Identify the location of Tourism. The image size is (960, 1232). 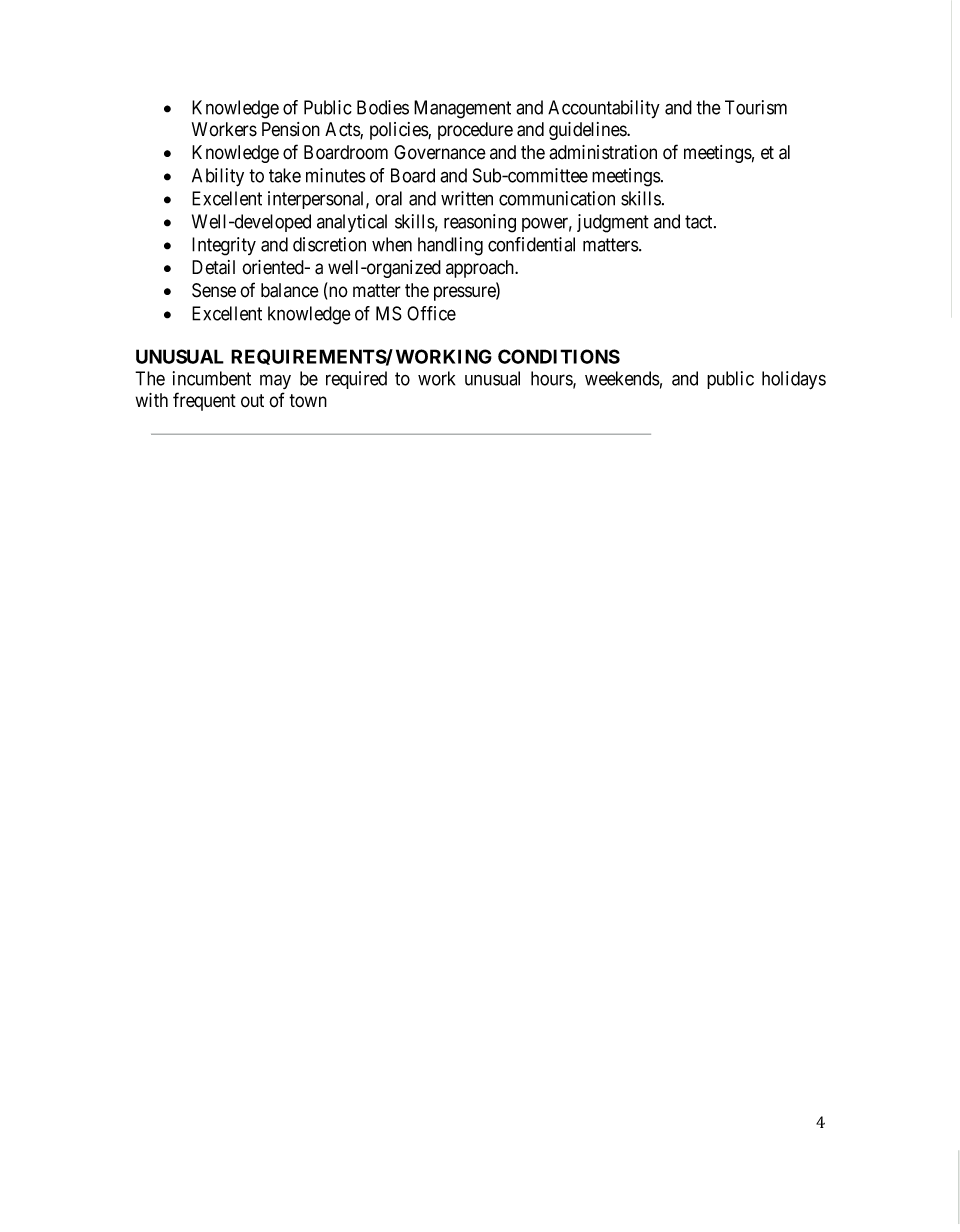
(756, 107).
